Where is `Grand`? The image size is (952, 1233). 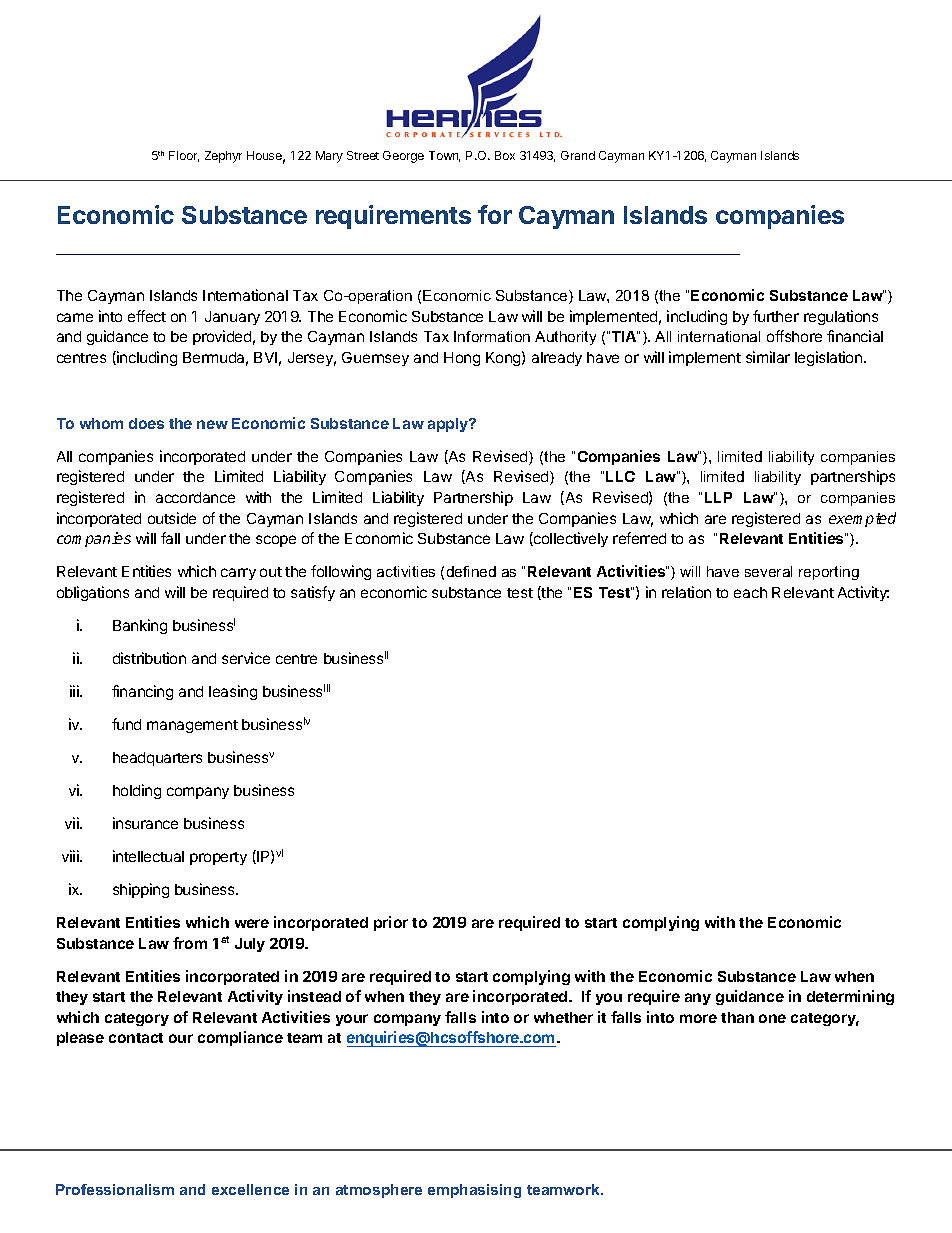
Grand is located at coordinates (578, 155).
